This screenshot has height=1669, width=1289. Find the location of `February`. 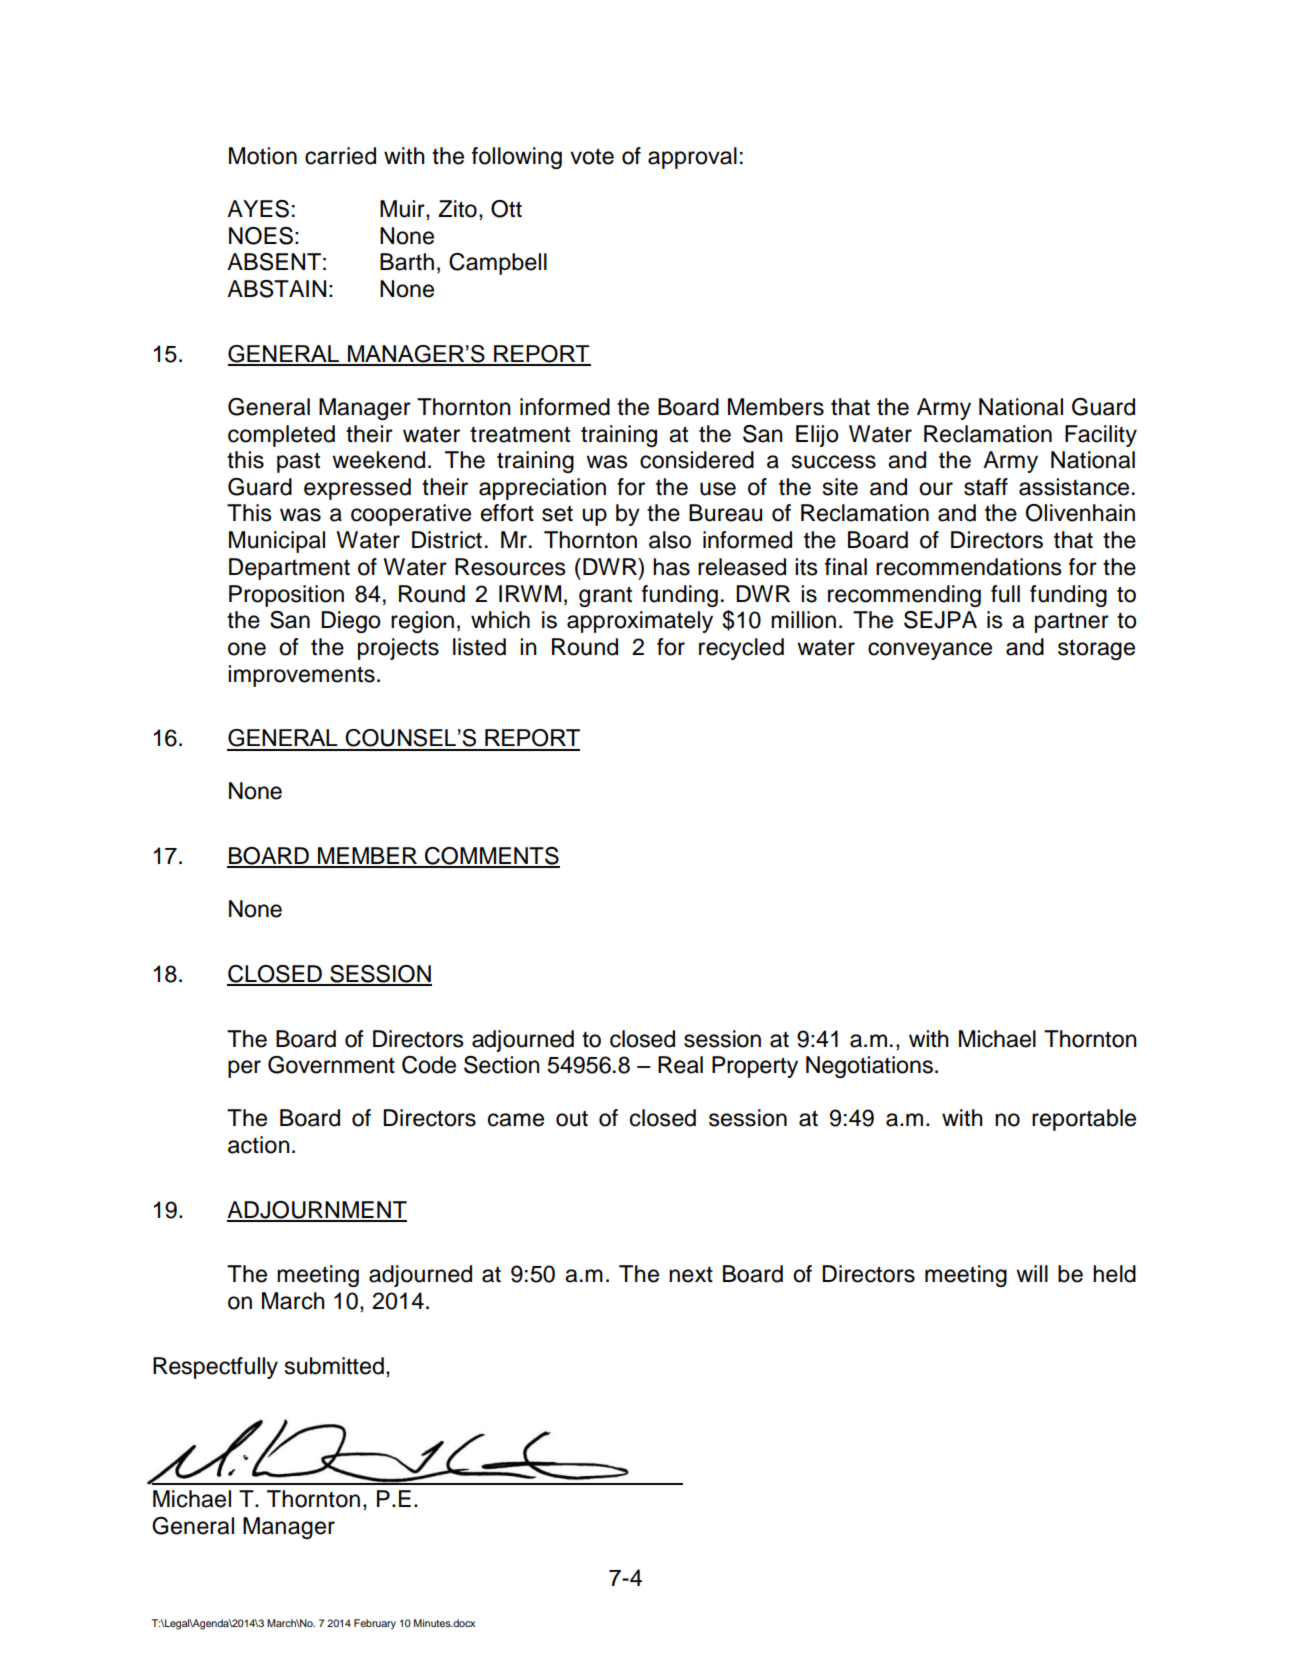

February is located at coordinates (375, 1624).
